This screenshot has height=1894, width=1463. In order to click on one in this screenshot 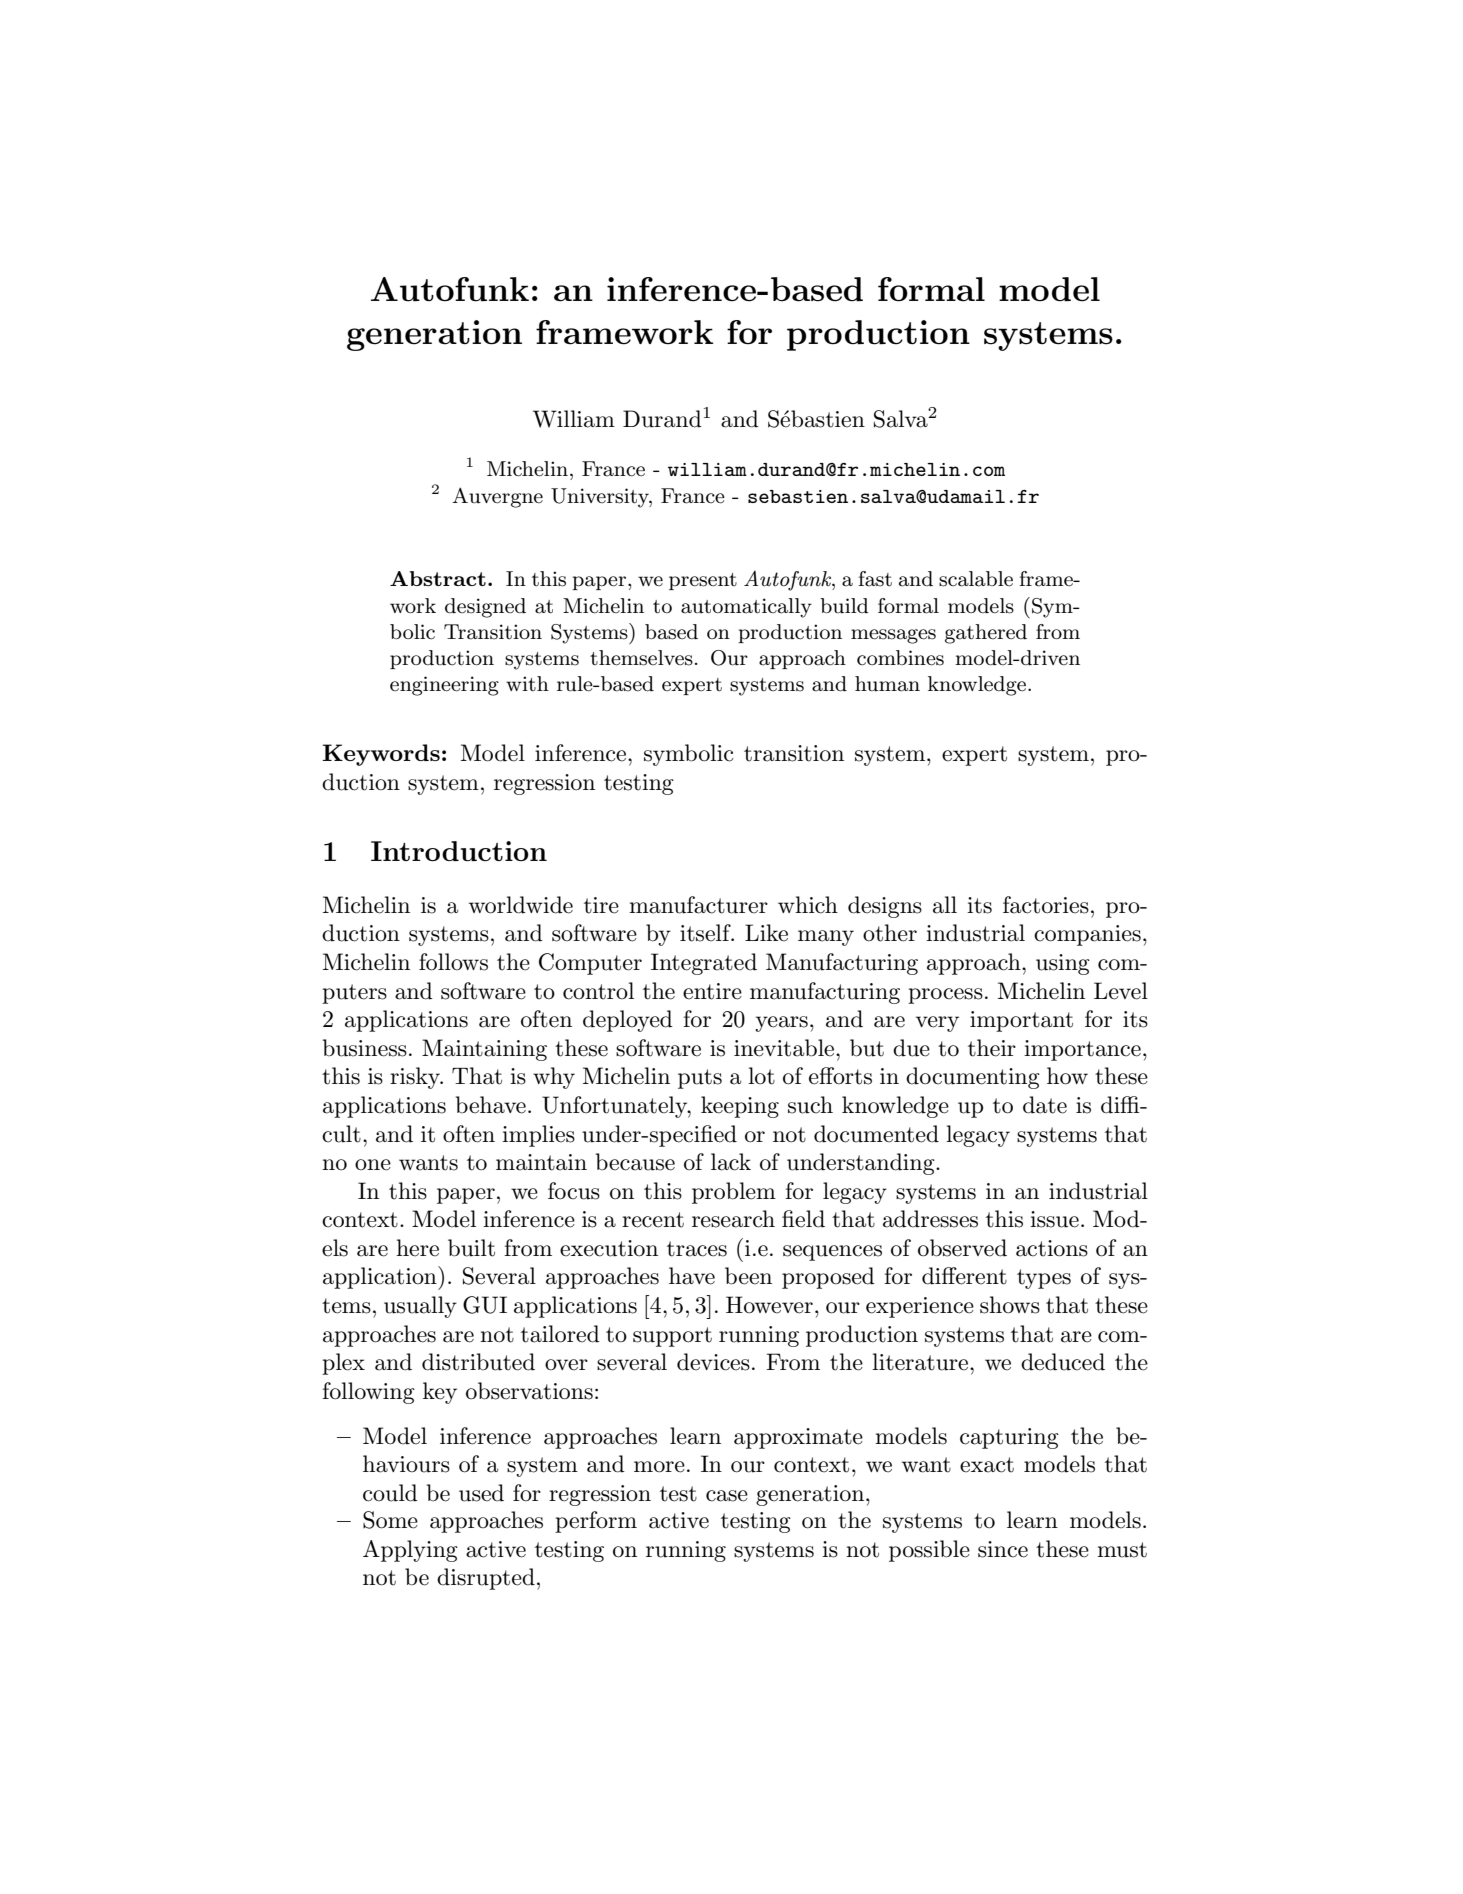, I will do `click(373, 1165)`.
